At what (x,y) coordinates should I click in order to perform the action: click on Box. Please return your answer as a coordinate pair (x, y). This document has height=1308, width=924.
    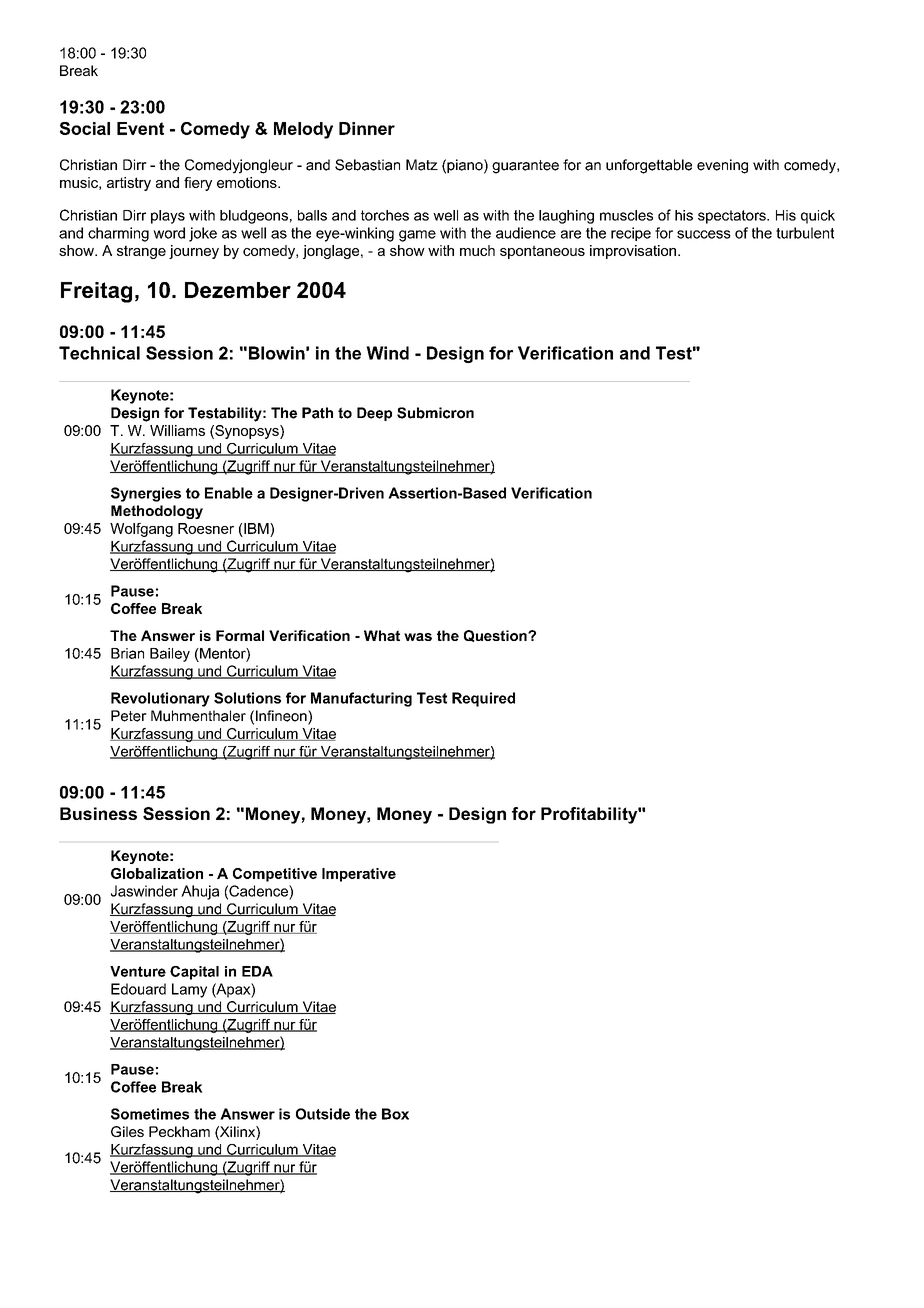
    Looking at the image, I should click on (395, 1114).
